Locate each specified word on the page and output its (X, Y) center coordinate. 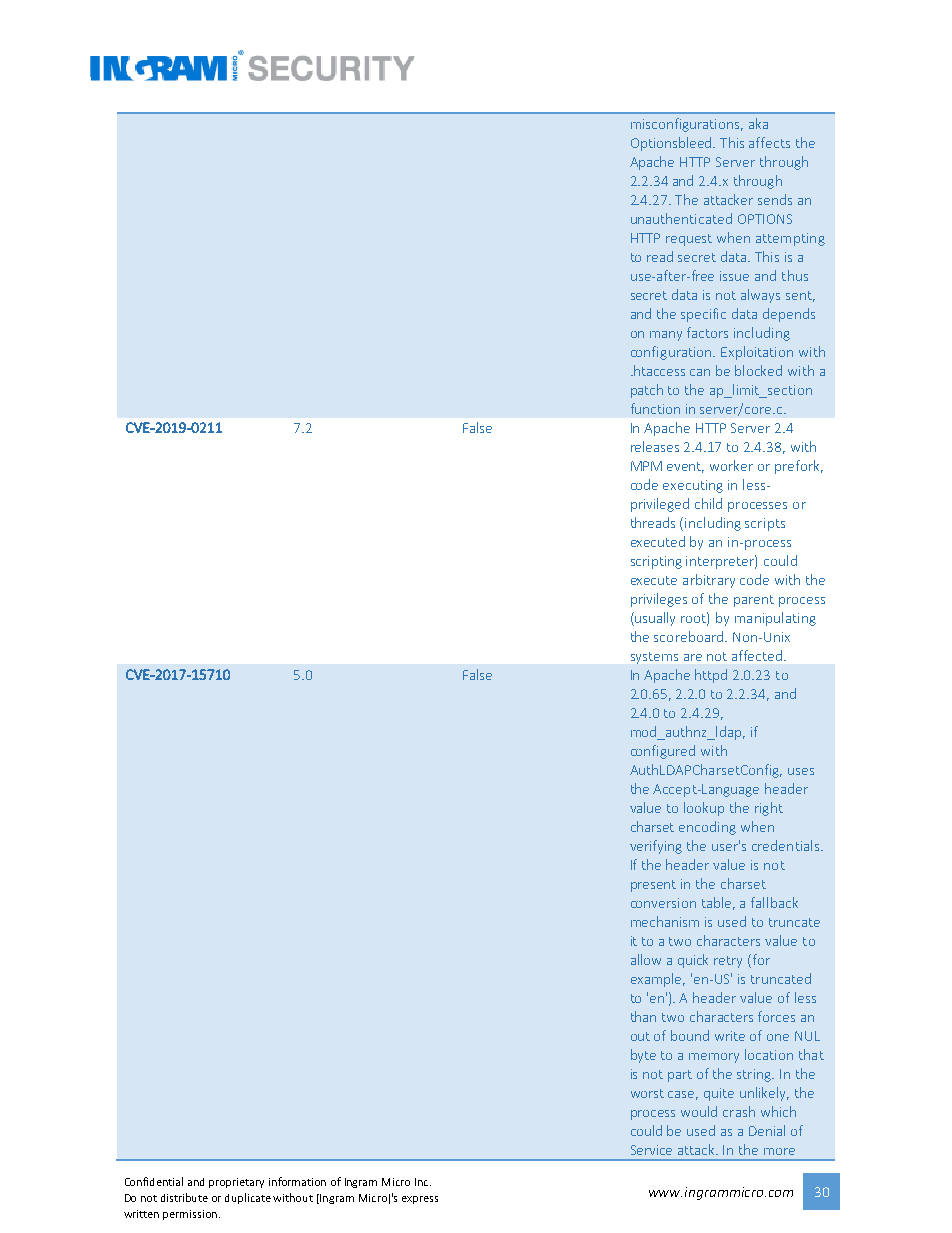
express (420, 1200)
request (689, 240)
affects (769, 142)
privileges (659, 600)
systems (654, 658)
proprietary (236, 1183)
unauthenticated (681, 218)
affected (757, 655)
